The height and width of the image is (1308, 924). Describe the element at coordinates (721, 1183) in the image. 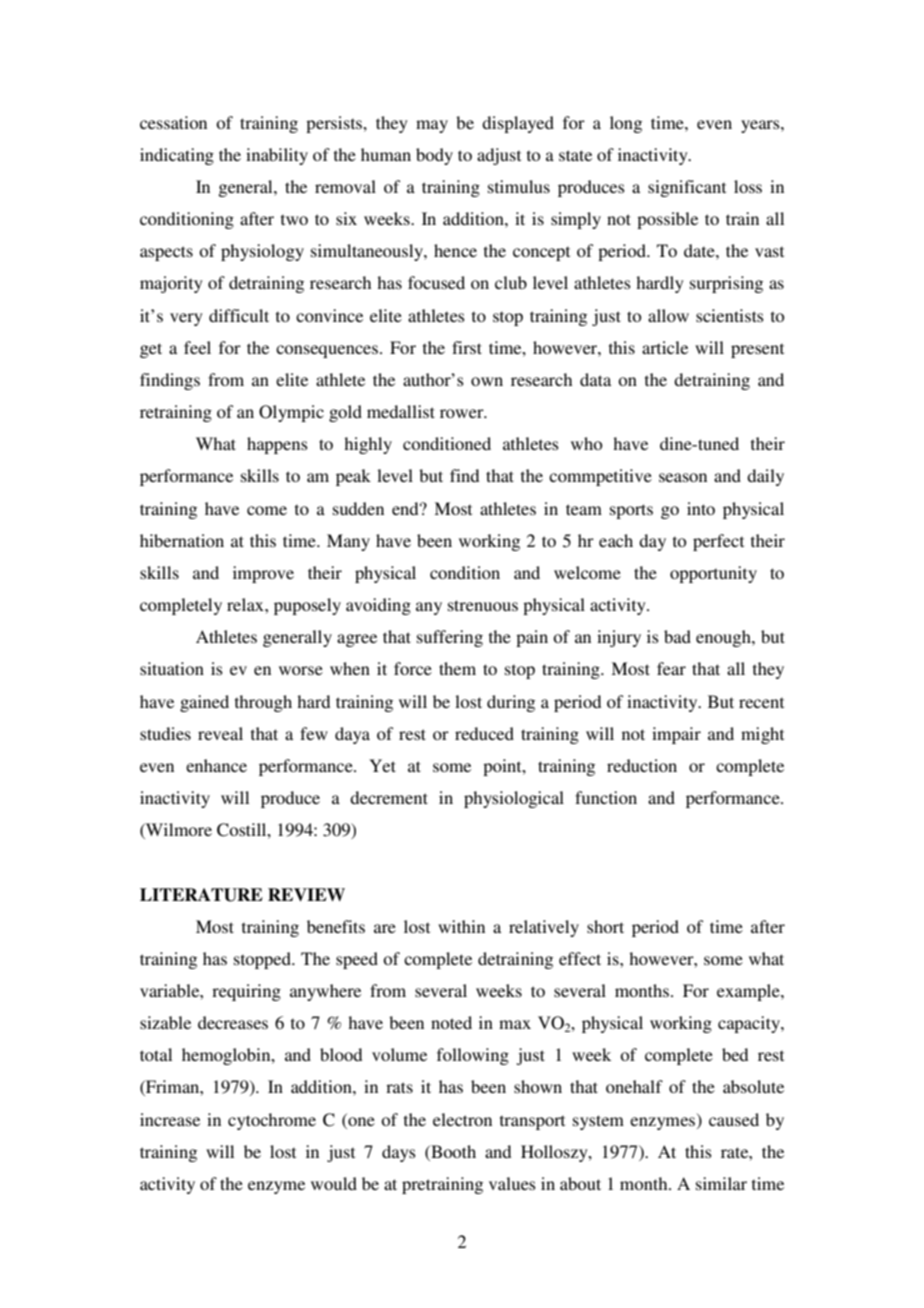

I see `similar` at that location.
